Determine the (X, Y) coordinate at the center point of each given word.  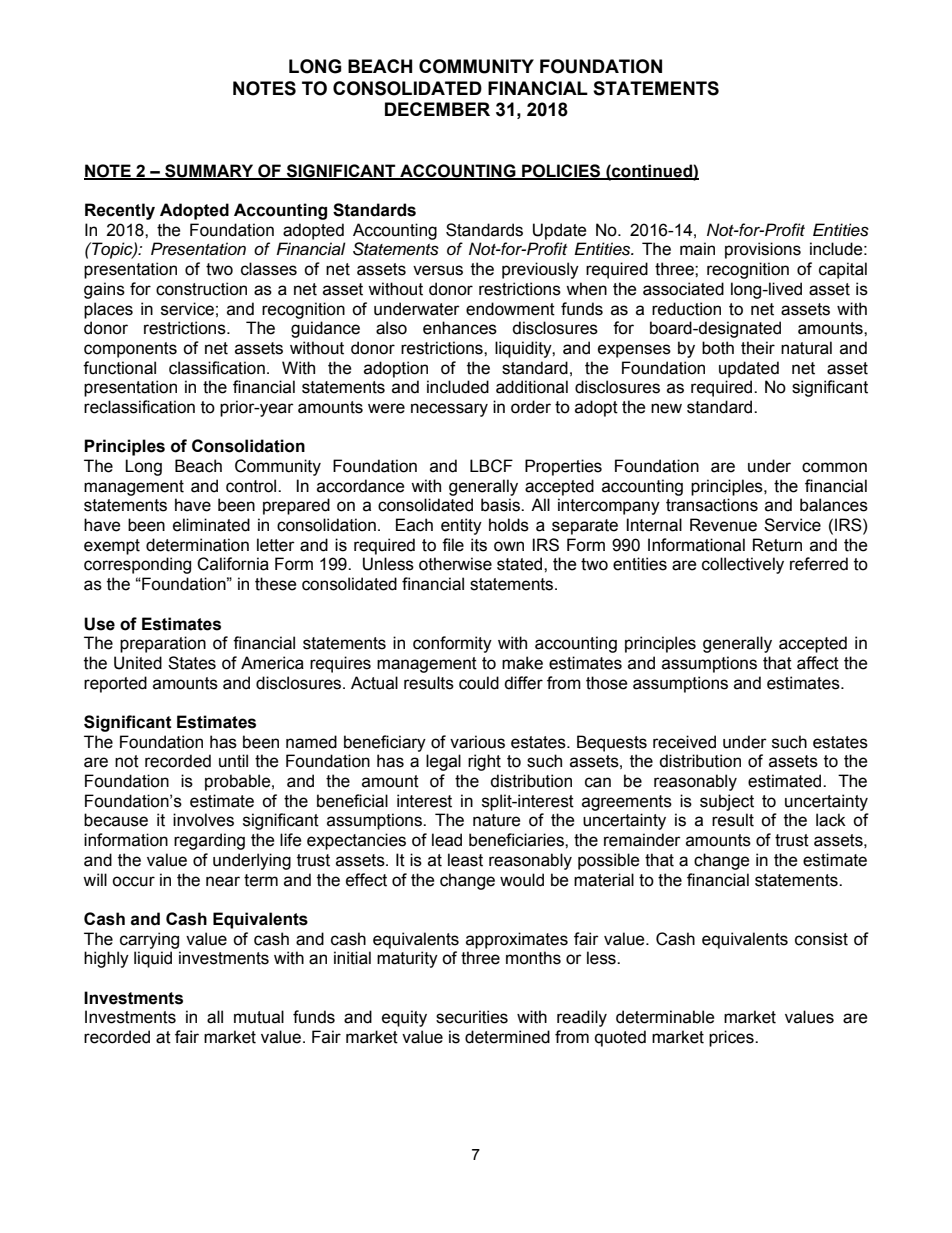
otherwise (455, 564)
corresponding (137, 565)
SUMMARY (209, 171)
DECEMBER (437, 109)
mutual (259, 1017)
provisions (763, 250)
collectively (743, 565)
